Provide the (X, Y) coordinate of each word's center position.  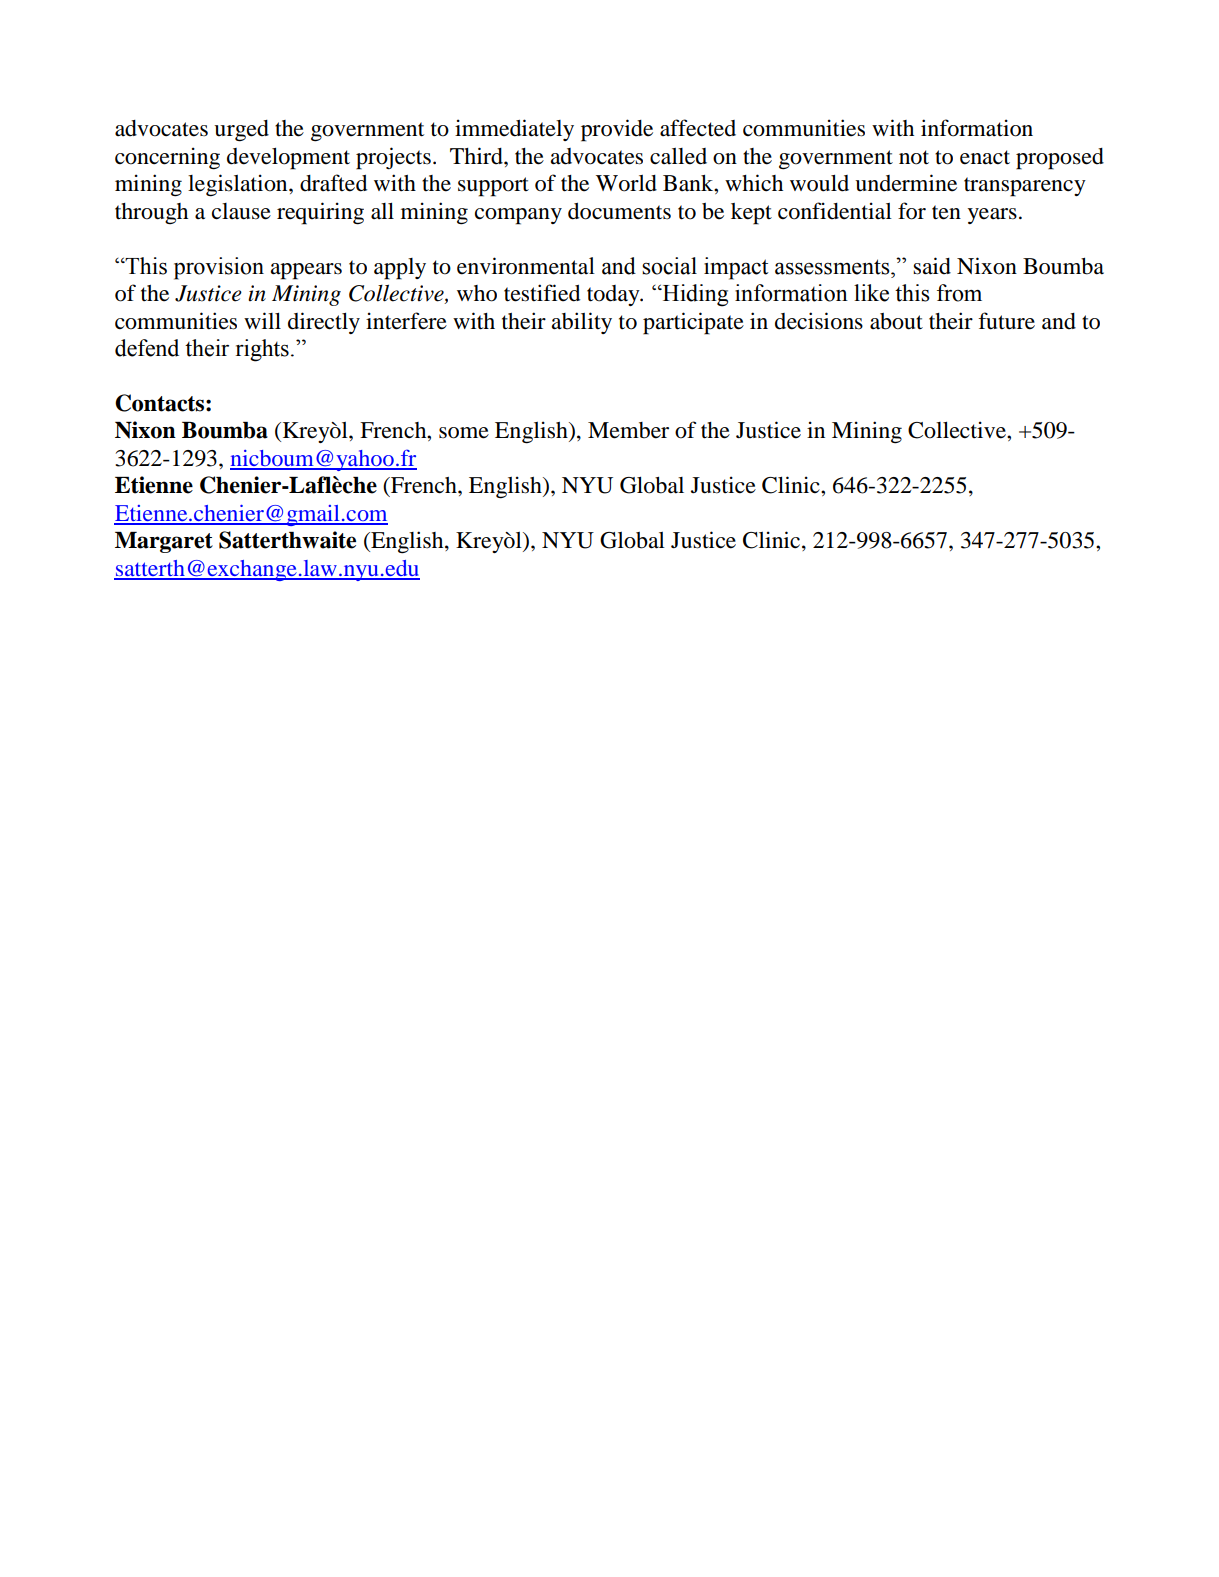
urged (241, 131)
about (896, 321)
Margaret (164, 542)
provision (219, 268)
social (669, 266)
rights (262, 350)
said (932, 266)
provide (617, 130)
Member (628, 430)
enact (985, 157)
